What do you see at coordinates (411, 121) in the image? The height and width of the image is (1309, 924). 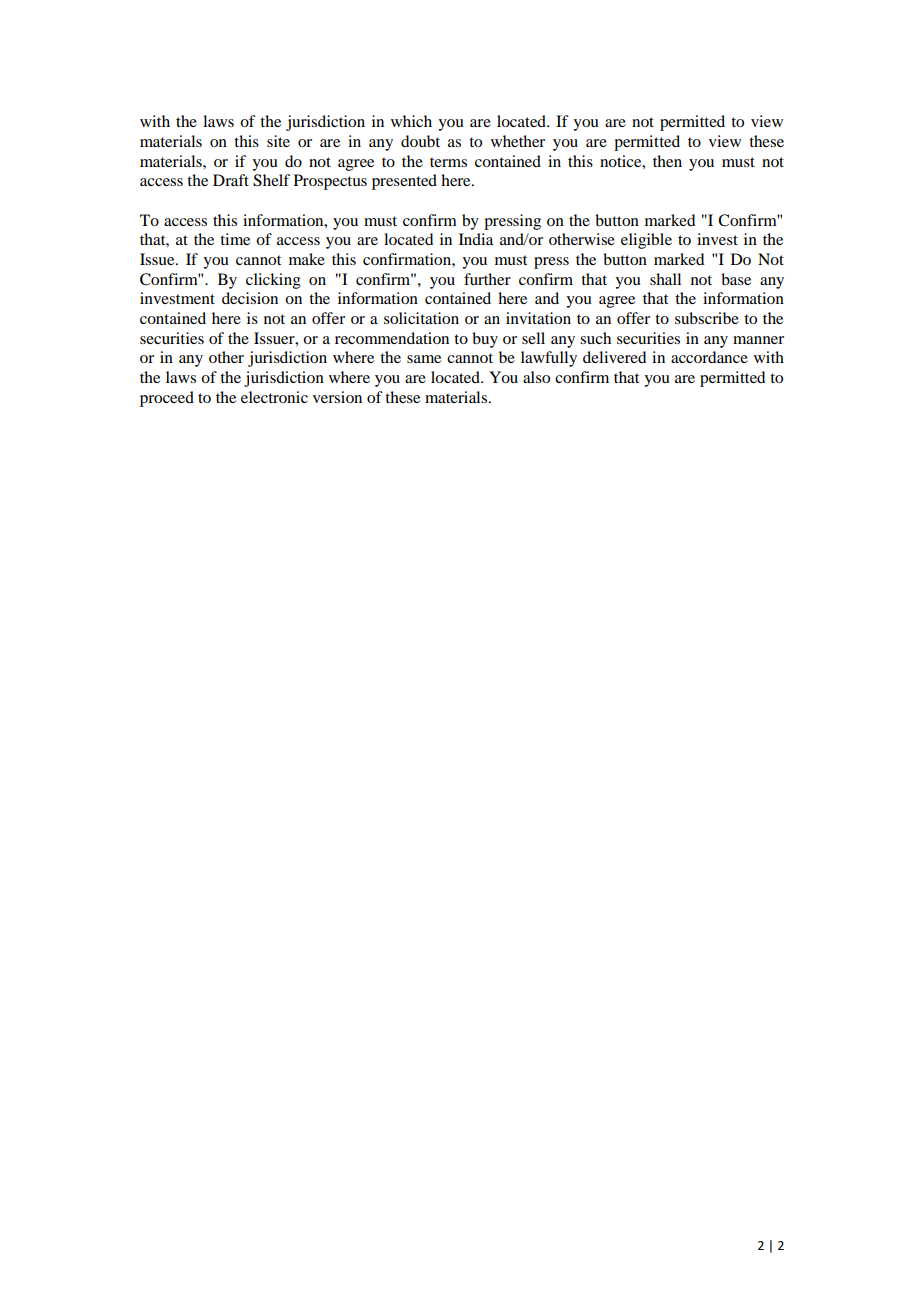 I see `which` at bounding box center [411, 121].
